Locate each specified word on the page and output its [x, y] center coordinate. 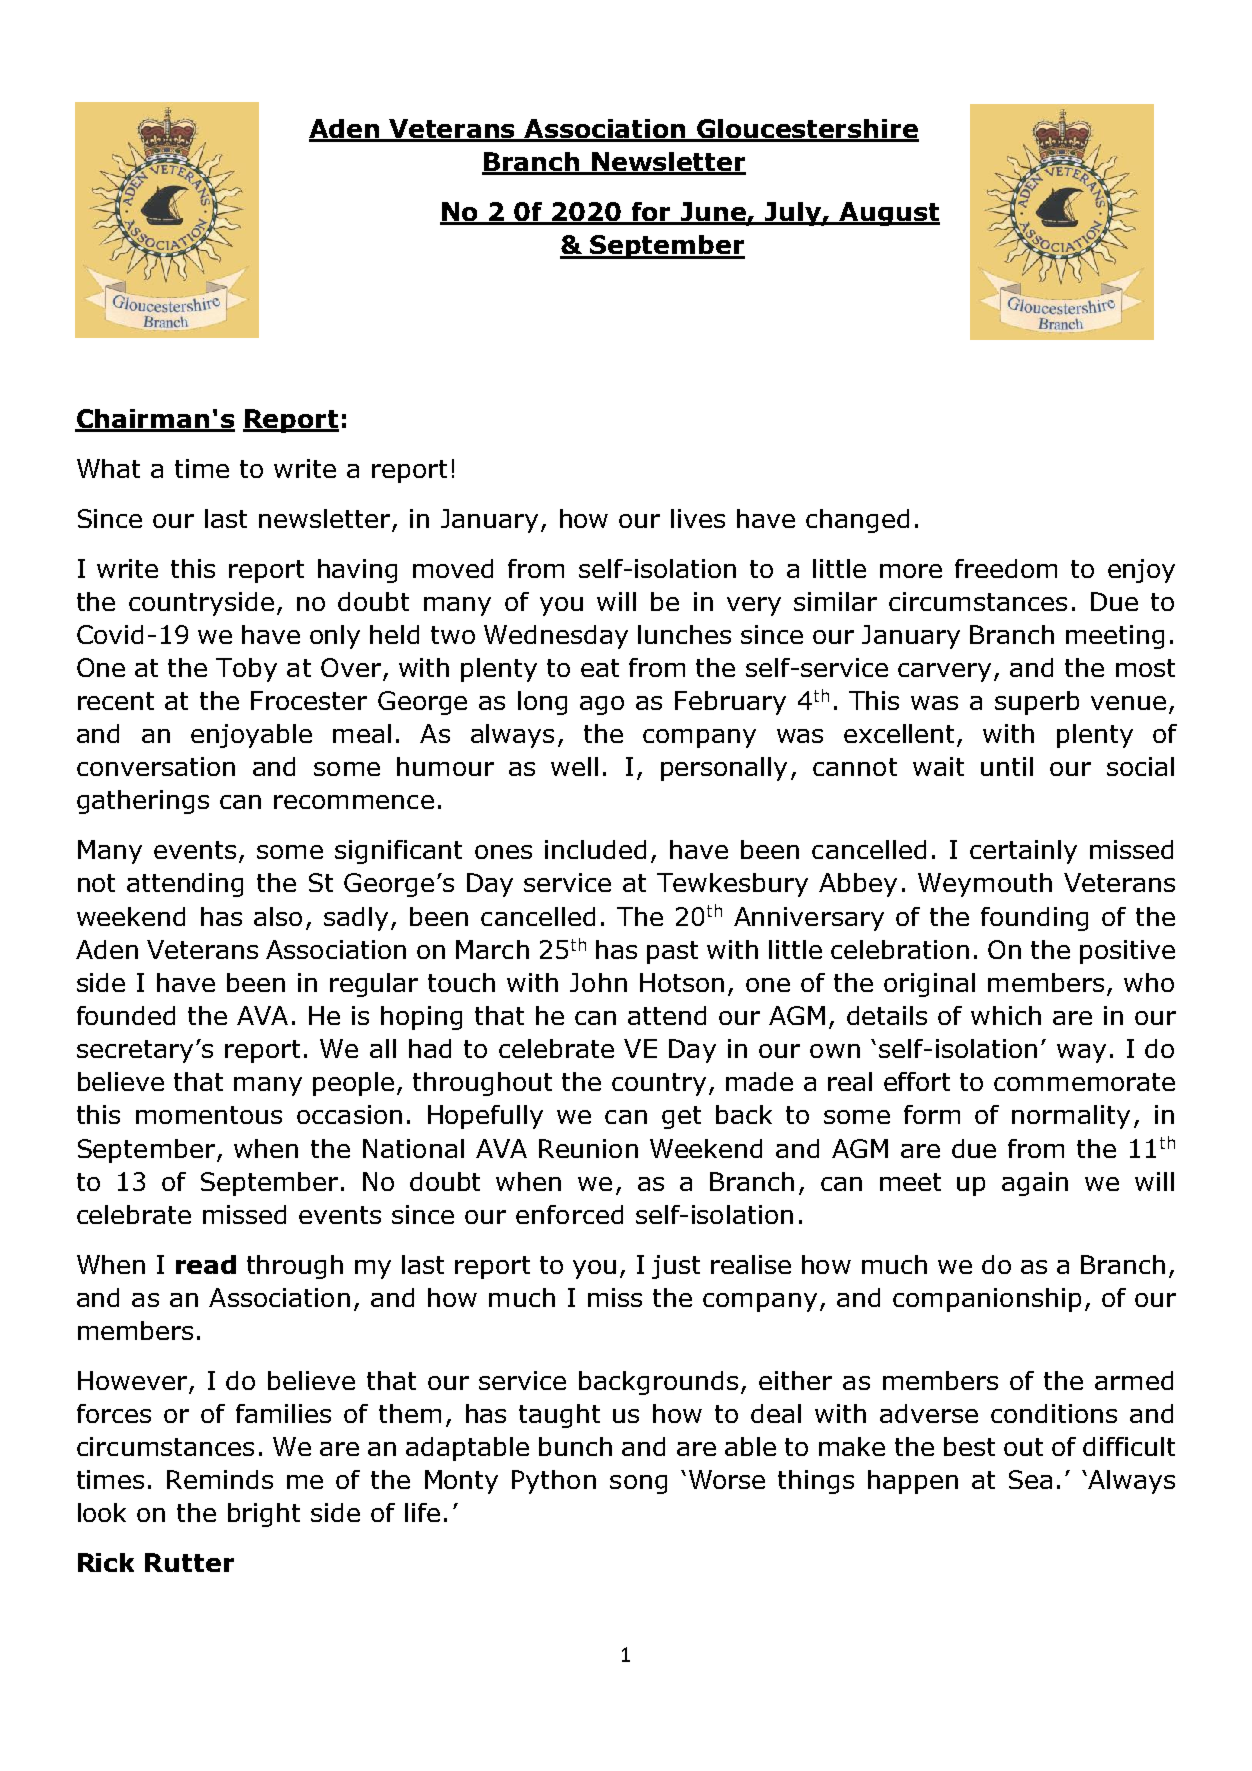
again [1035, 1184]
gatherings [143, 802]
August [889, 214]
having [357, 571]
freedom [1006, 568]
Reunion [588, 1148]
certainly [1023, 852]
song [638, 1484]
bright [264, 1515]
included [595, 849]
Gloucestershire [807, 130]
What [108, 468]
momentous [209, 1115]
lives [698, 518]
